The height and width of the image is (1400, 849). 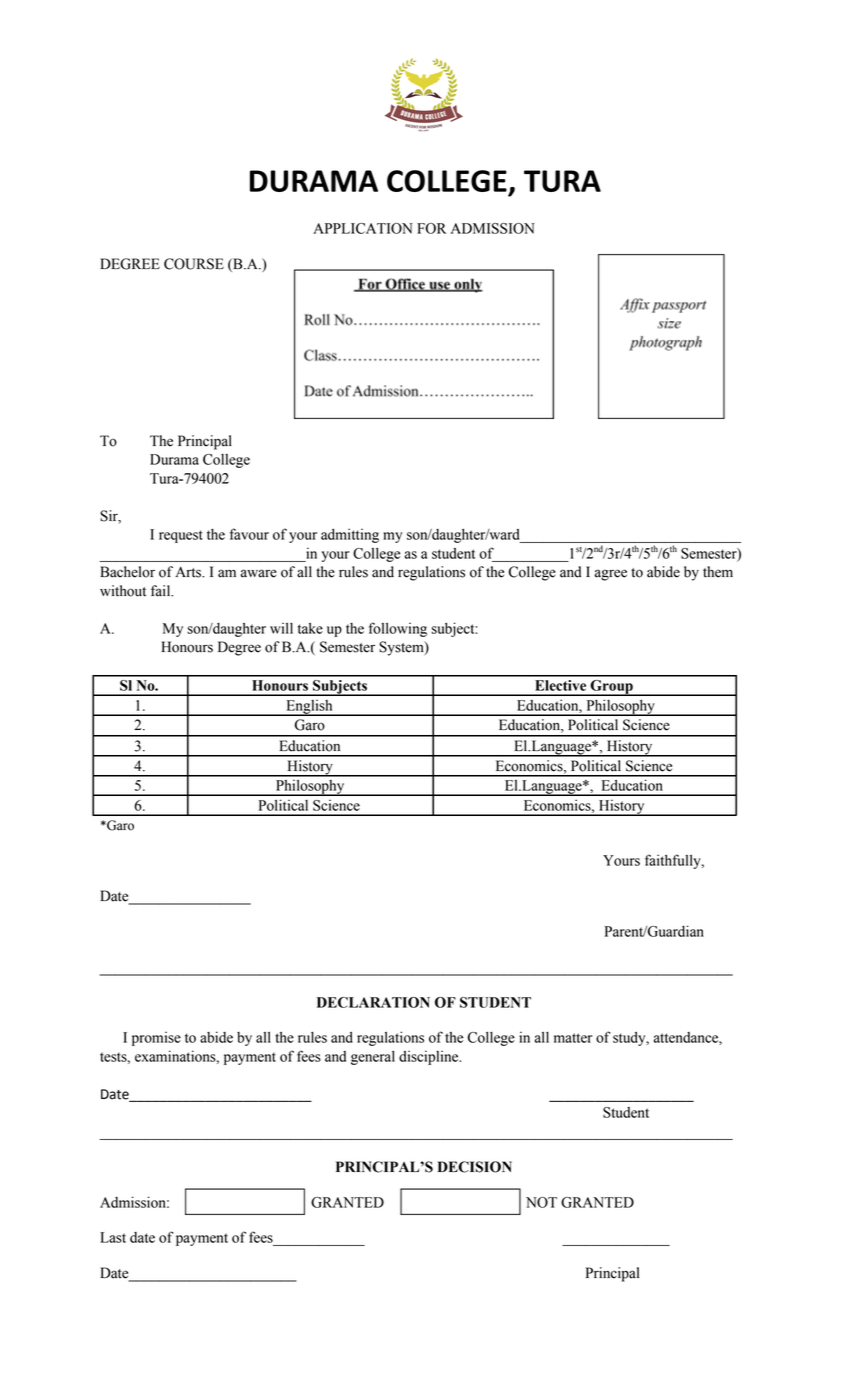 What do you see at coordinates (475, 1167) in the image?
I see `DECISION` at bounding box center [475, 1167].
